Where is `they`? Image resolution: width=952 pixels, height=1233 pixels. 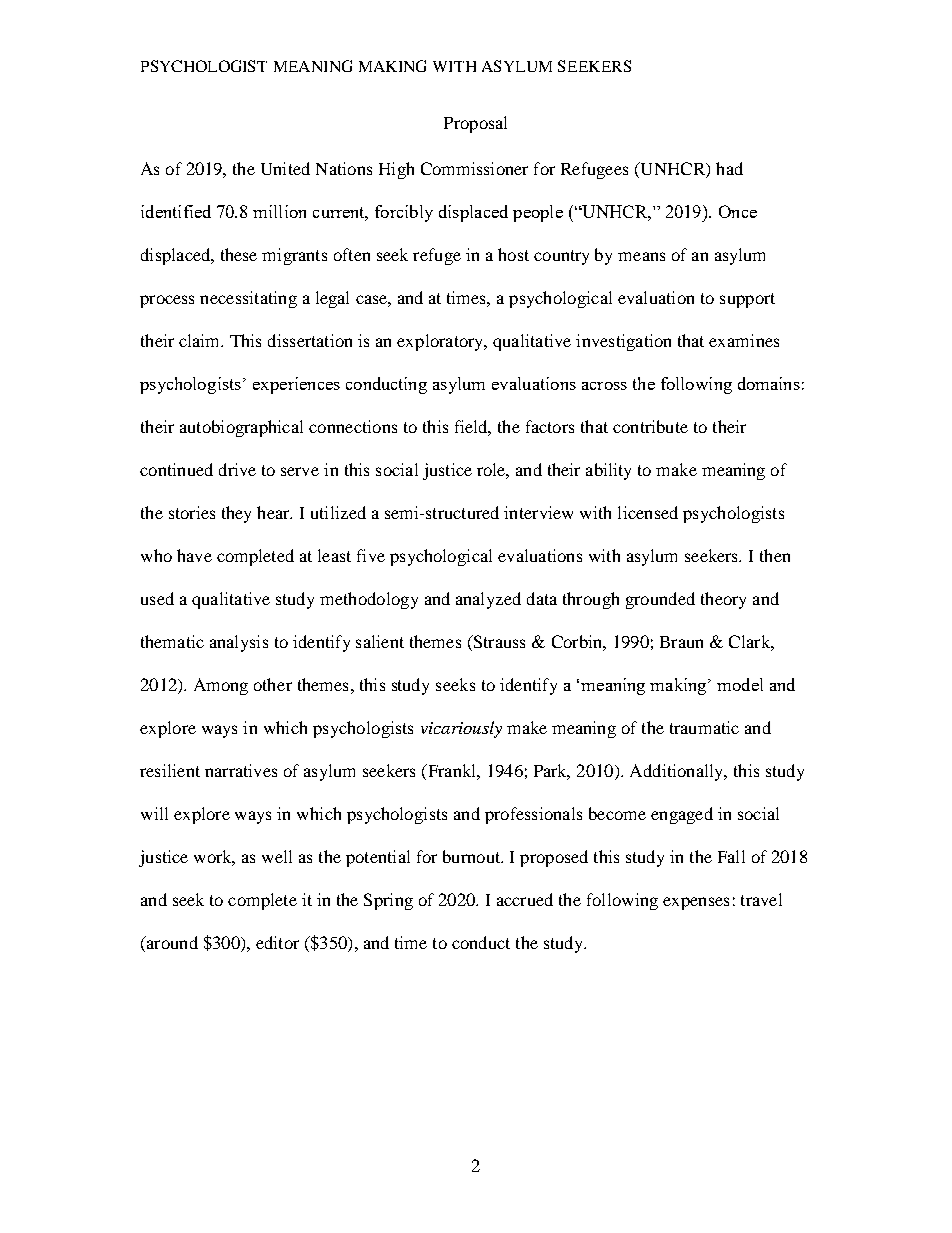
they is located at coordinates (236, 514).
